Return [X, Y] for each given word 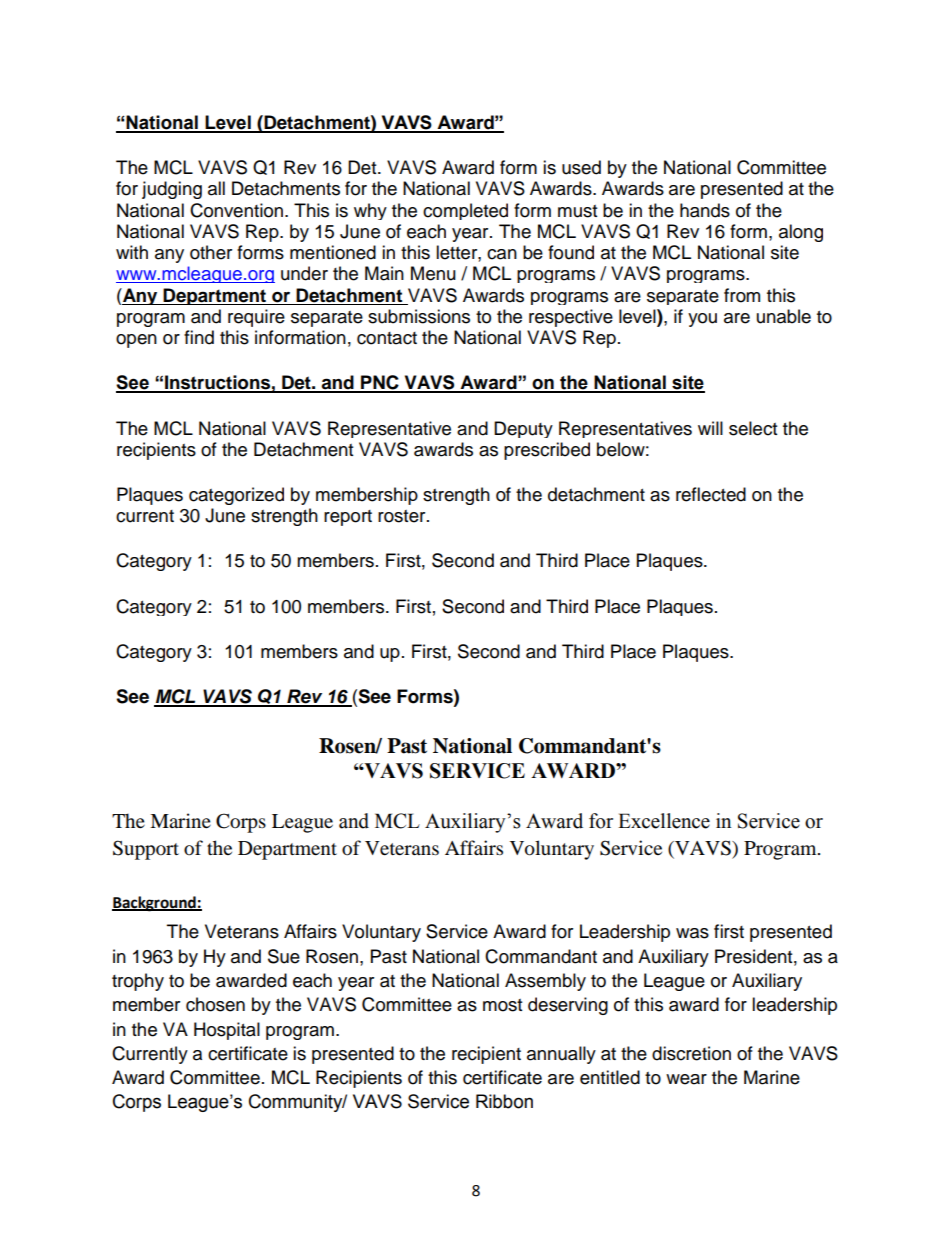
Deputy [523, 429]
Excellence [664, 821]
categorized [236, 496]
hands [705, 210]
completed [465, 211]
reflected [711, 494]
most [502, 1005]
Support [146, 850]
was [692, 933]
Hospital [227, 1031]
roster [403, 516]
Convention [238, 210]
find [199, 337]
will [710, 428]
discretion [691, 1053]
